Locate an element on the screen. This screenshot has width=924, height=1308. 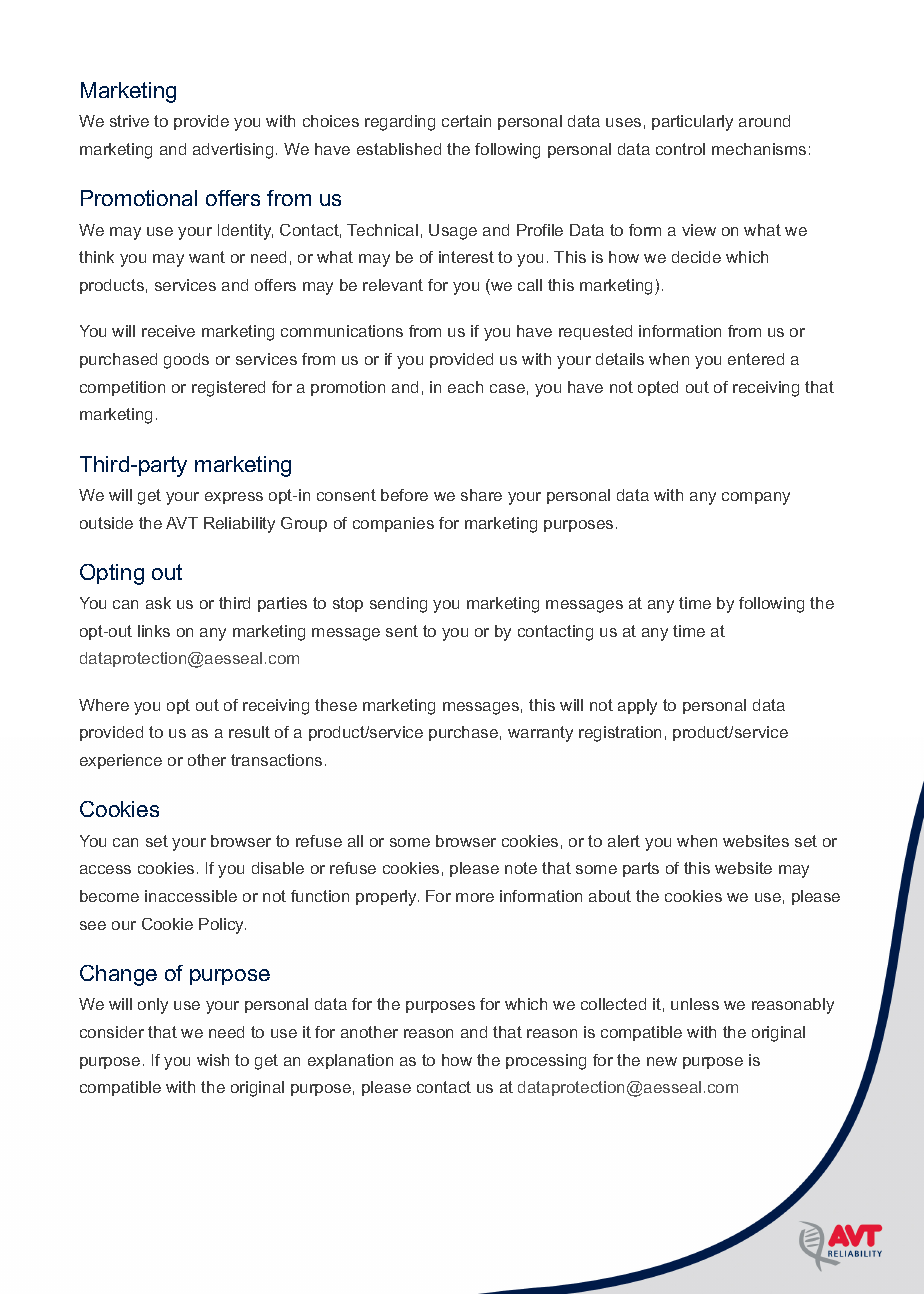
goods is located at coordinates (186, 361).
